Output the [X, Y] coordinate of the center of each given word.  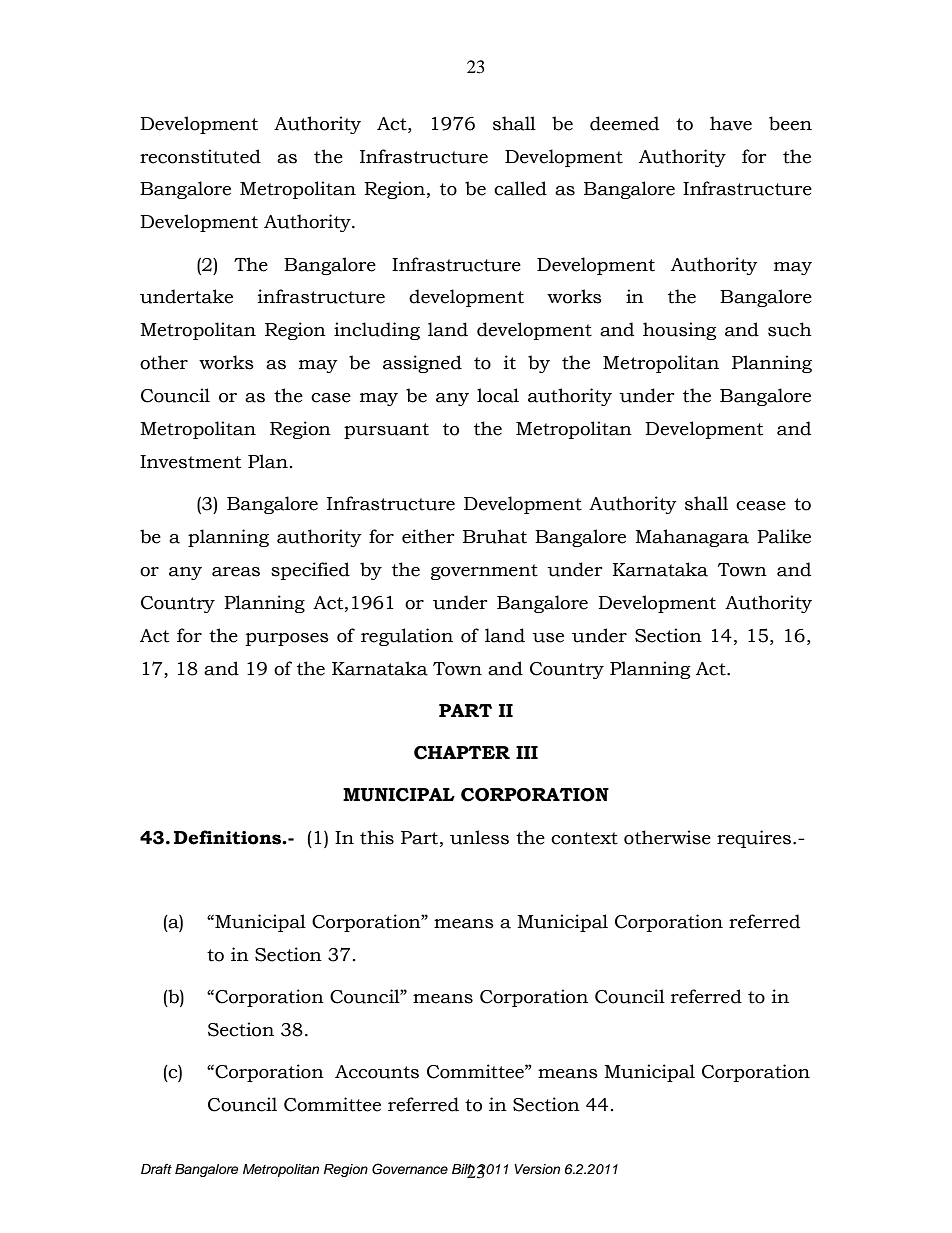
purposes [287, 639]
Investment [190, 462]
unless [479, 837]
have [731, 123]
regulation [407, 637]
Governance [410, 1169]
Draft [156, 1169]
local [498, 395]
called [520, 188]
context [584, 838]
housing [679, 331]
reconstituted [200, 156]
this [377, 837]
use [548, 638]
